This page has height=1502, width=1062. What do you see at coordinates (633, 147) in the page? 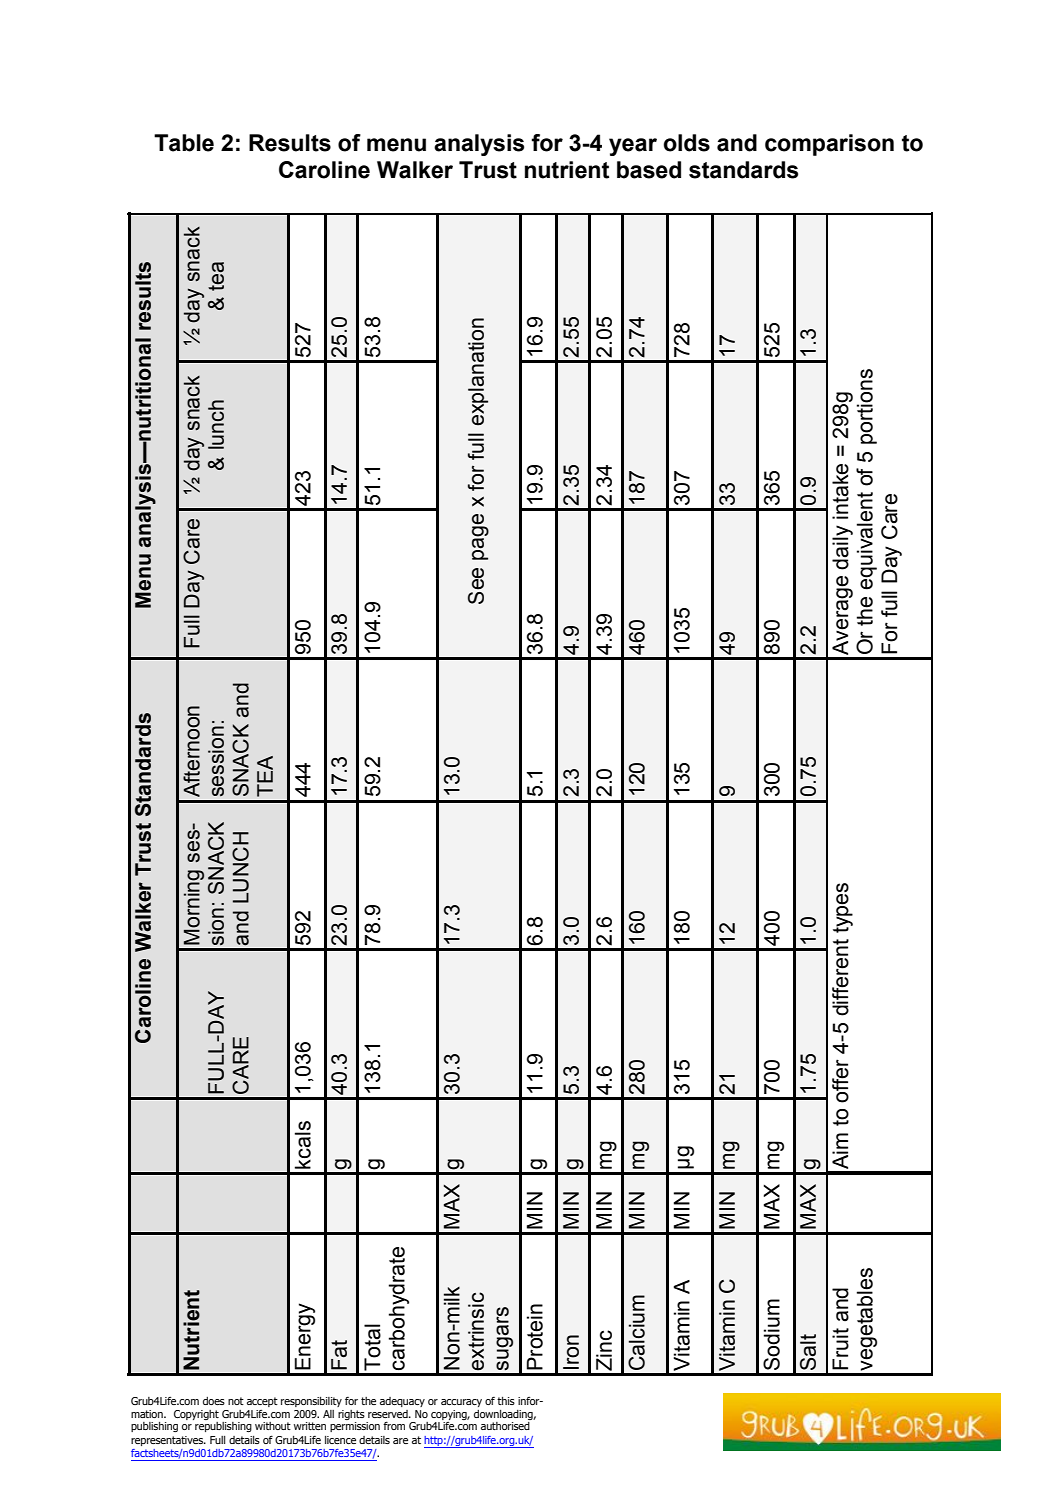
I see `year` at bounding box center [633, 147].
